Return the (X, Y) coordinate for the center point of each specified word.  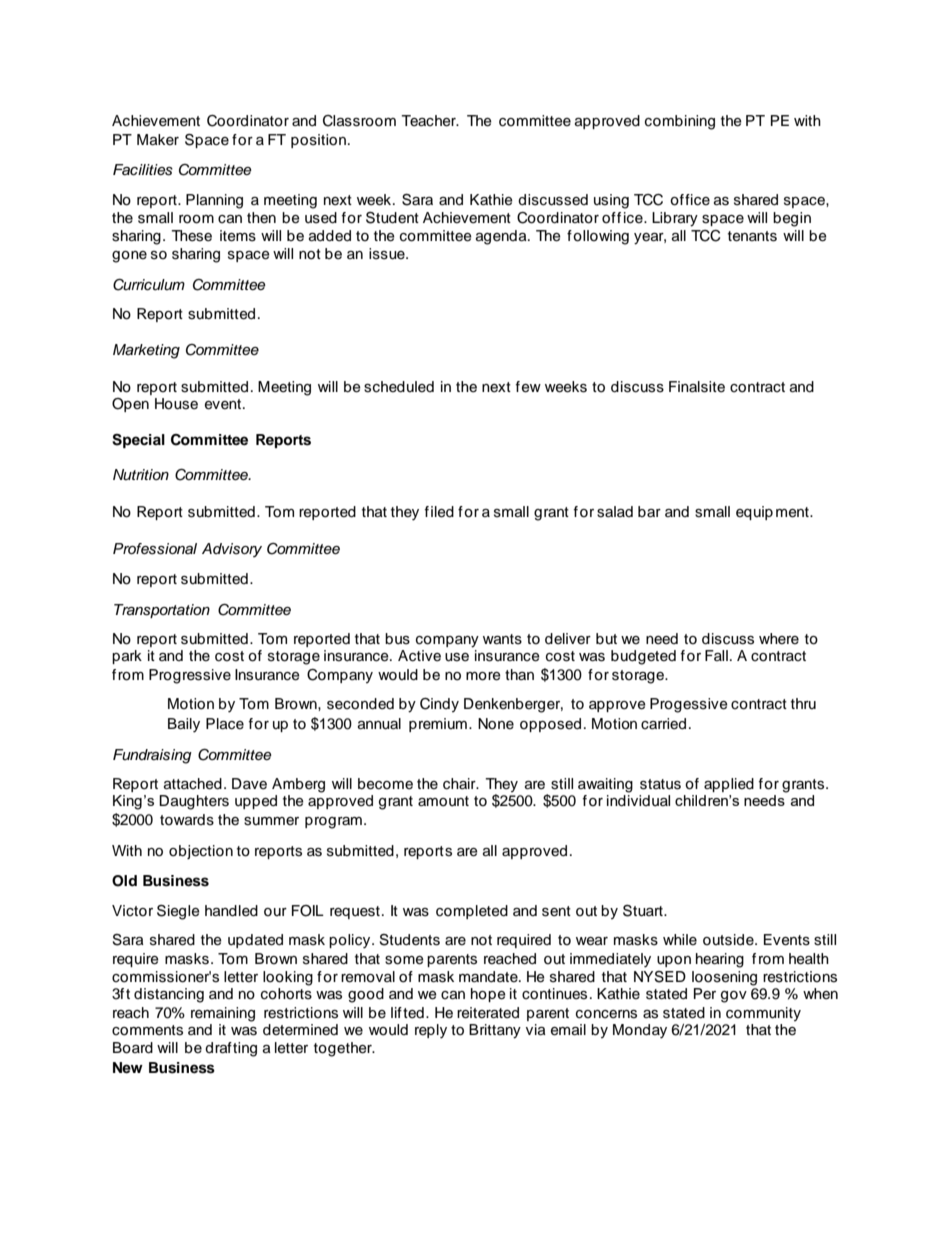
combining (680, 122)
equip (754, 513)
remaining (223, 1014)
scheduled (399, 387)
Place (225, 724)
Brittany (495, 1031)
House (176, 404)
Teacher (429, 121)
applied (729, 785)
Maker (158, 139)
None (496, 724)
